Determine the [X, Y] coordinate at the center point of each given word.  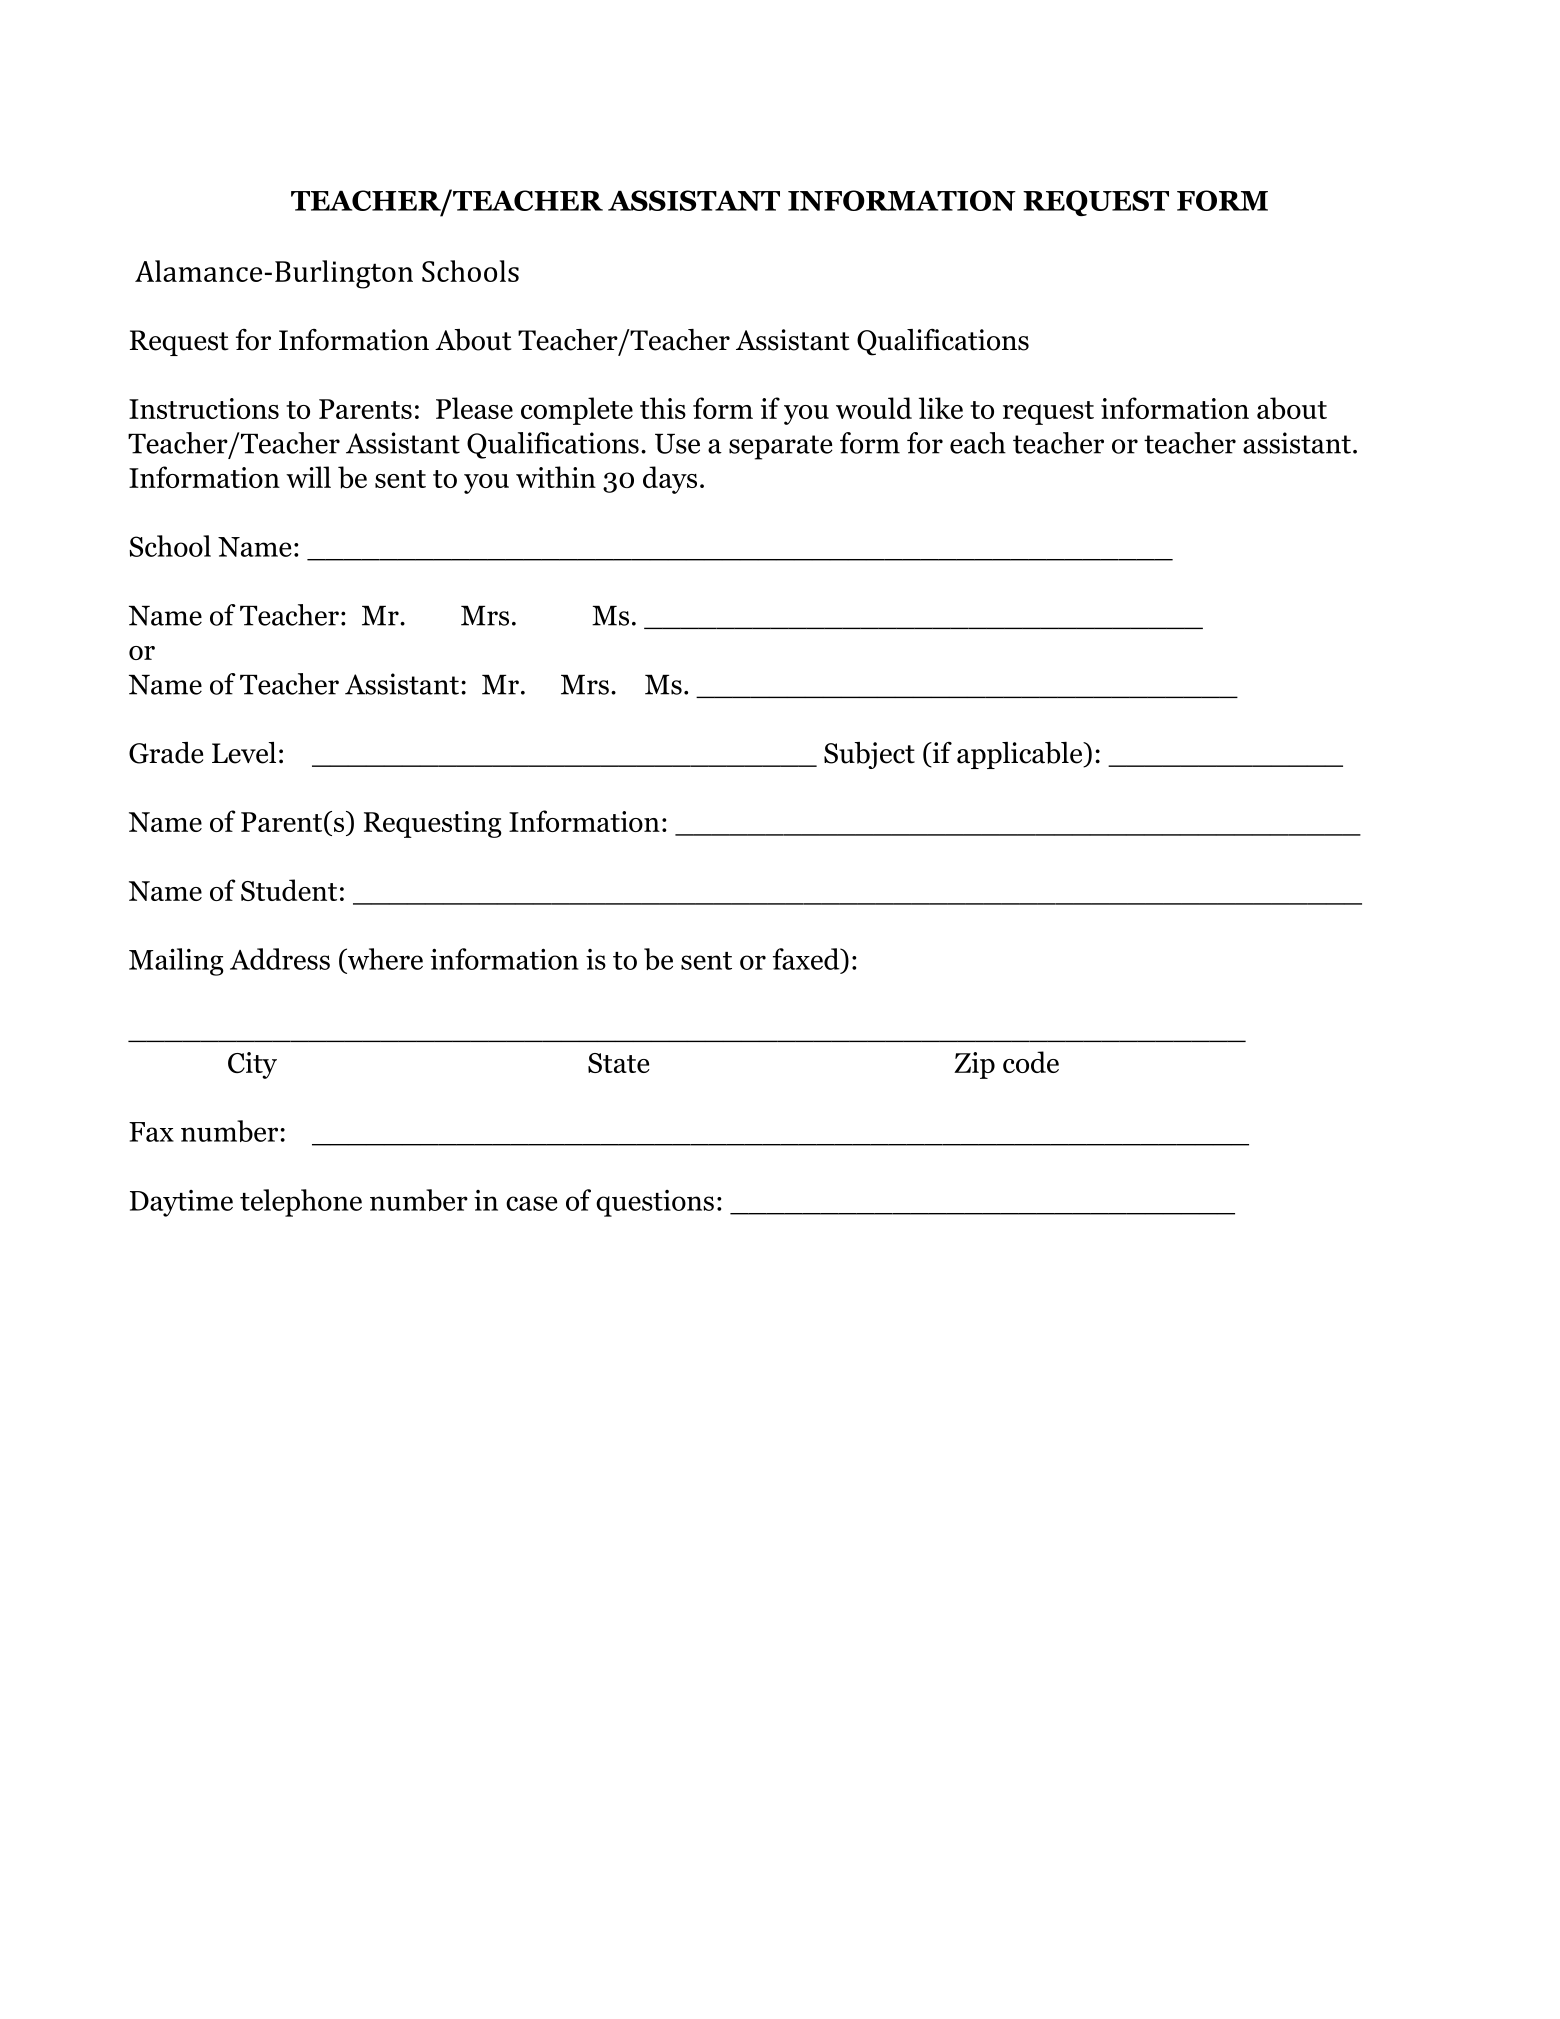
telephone [301, 1203]
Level [244, 753]
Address [280, 959]
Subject [869, 755]
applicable [1021, 755]
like [941, 408]
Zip [974, 1065]
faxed [807, 959]
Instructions [204, 408]
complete [577, 411]
